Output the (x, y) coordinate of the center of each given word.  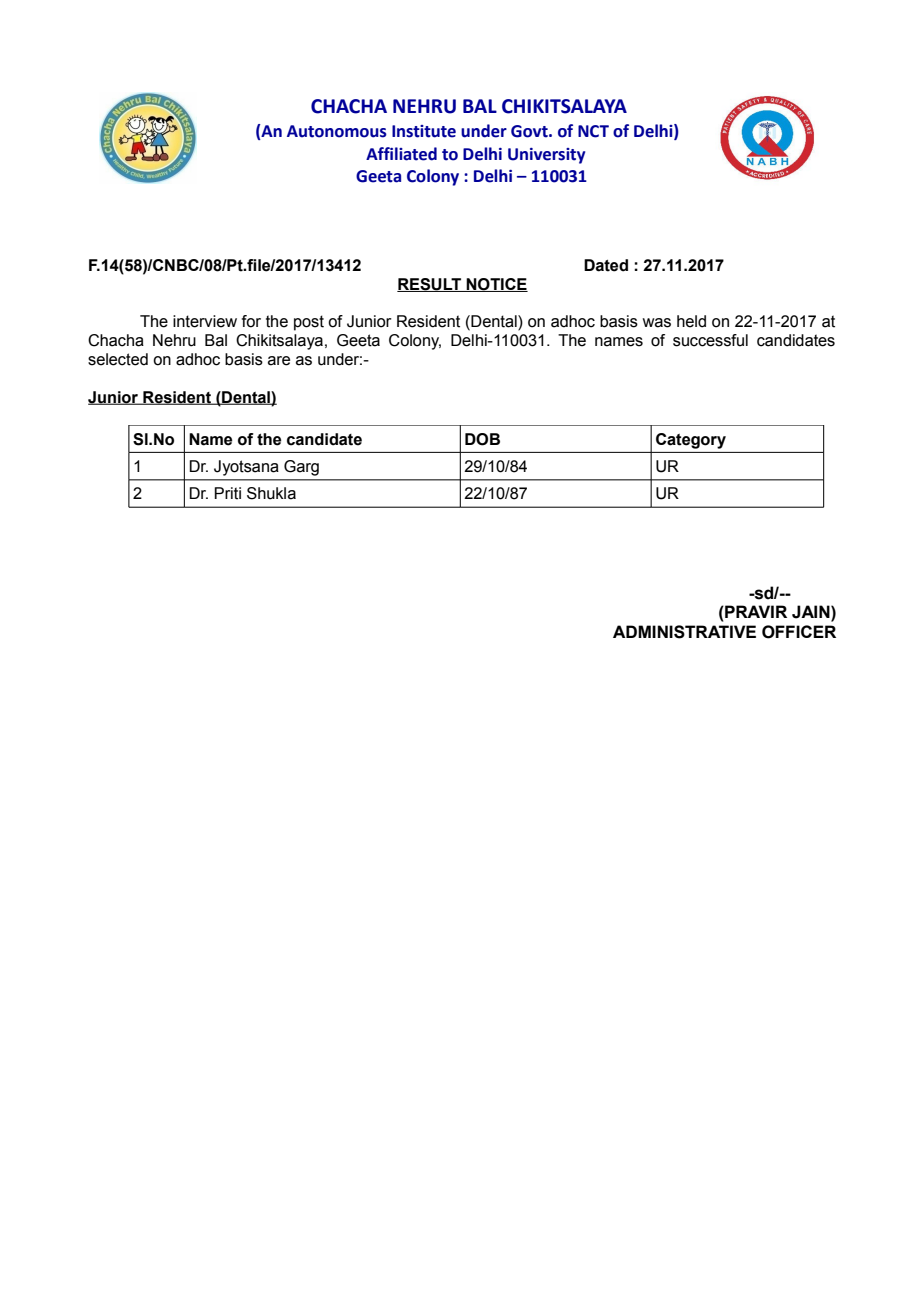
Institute (424, 131)
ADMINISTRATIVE (684, 632)
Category (691, 441)
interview (205, 321)
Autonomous (337, 131)
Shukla (271, 493)
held (691, 321)
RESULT (430, 285)
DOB (482, 439)
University (546, 156)
